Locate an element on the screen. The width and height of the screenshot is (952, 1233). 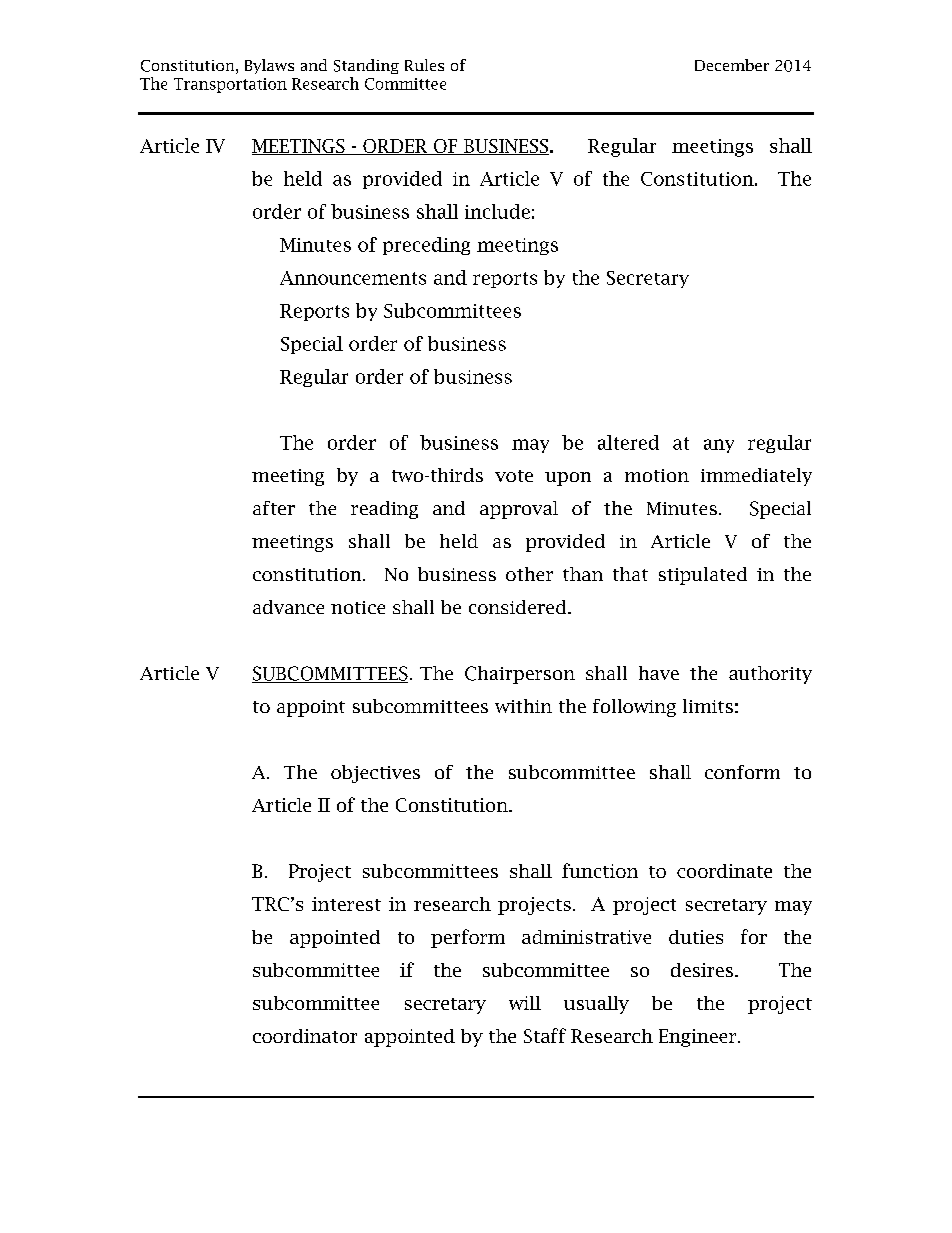
other is located at coordinates (529, 574).
